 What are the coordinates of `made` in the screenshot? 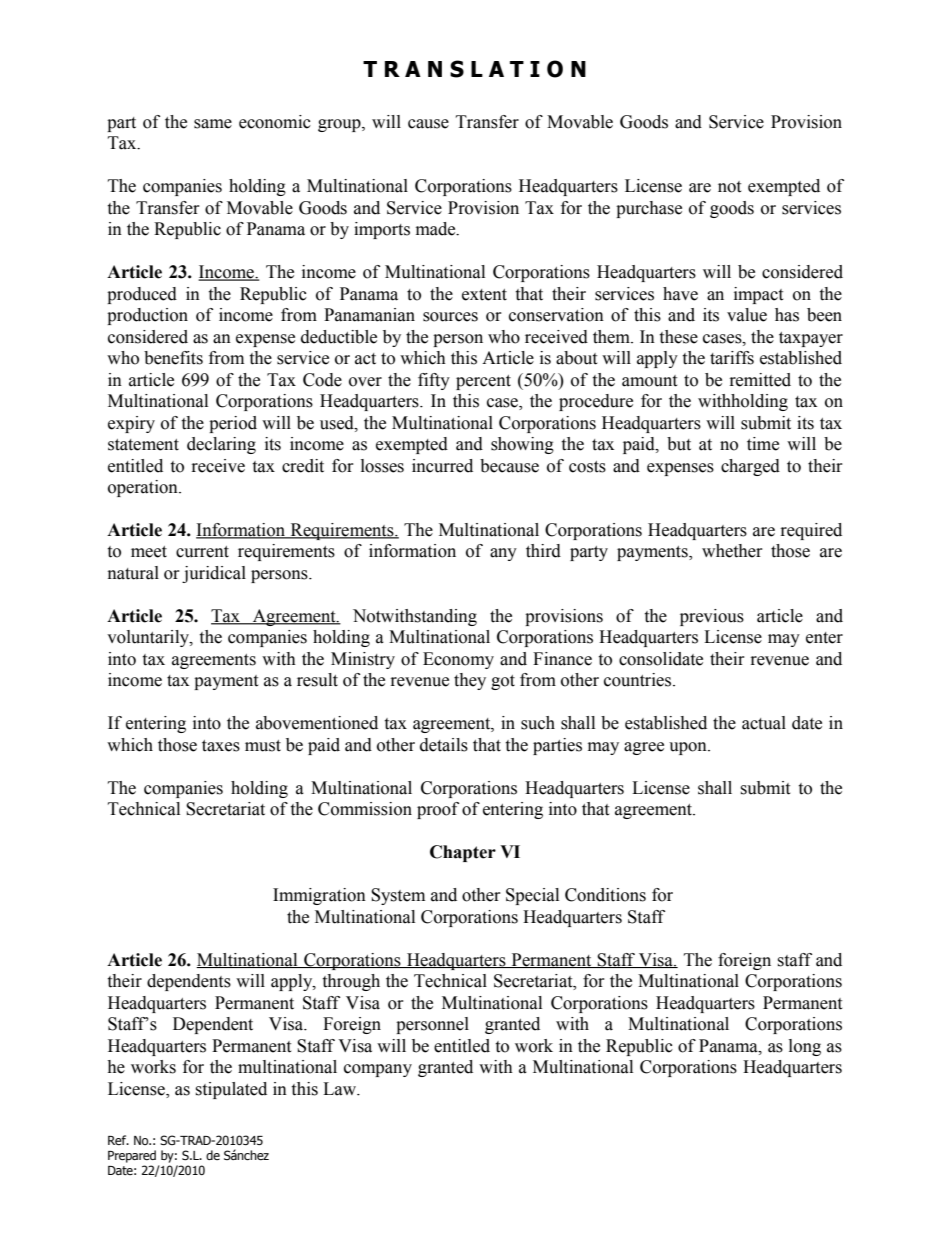 It's located at (437, 229).
